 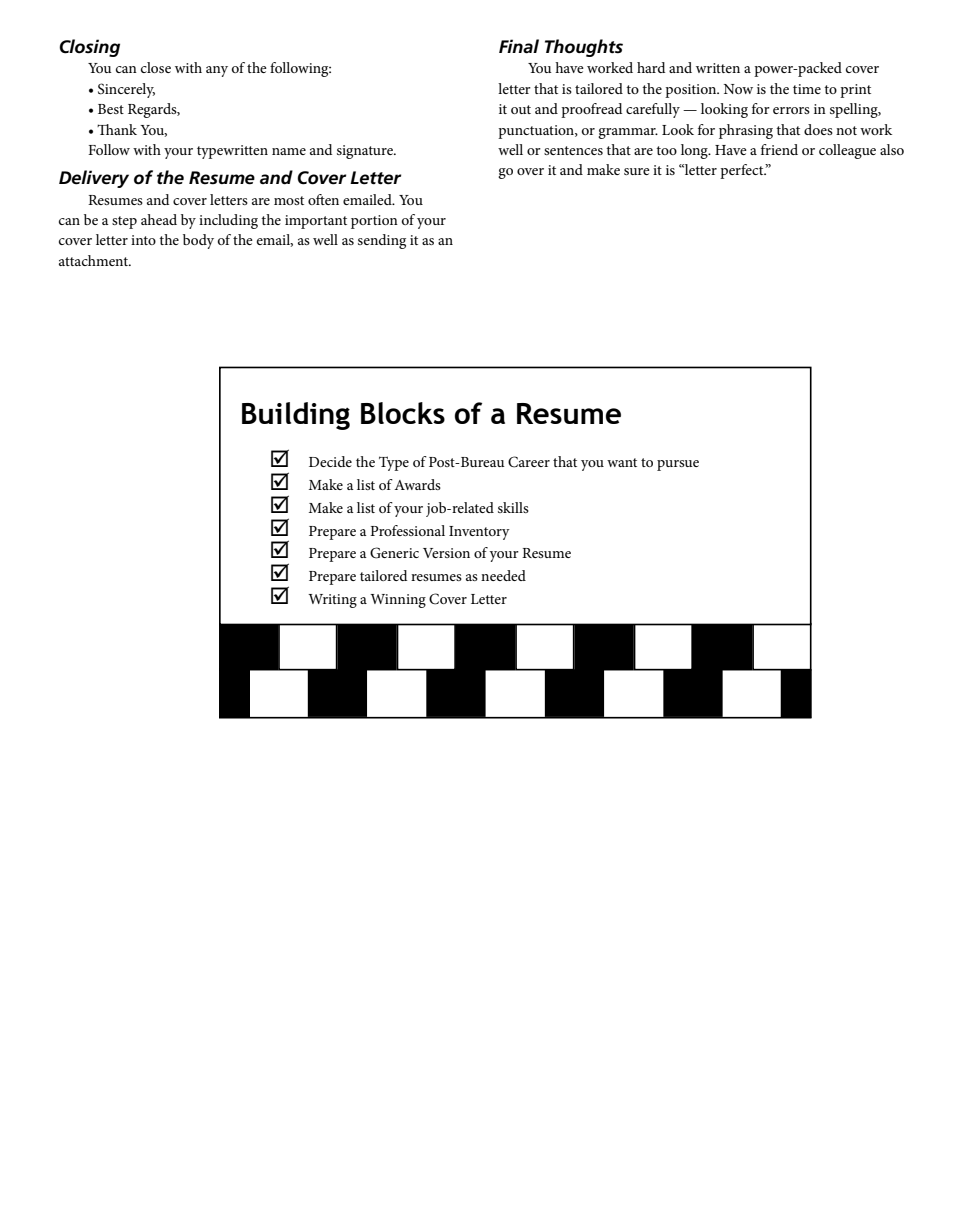 I want to click on sure, so click(x=637, y=171).
